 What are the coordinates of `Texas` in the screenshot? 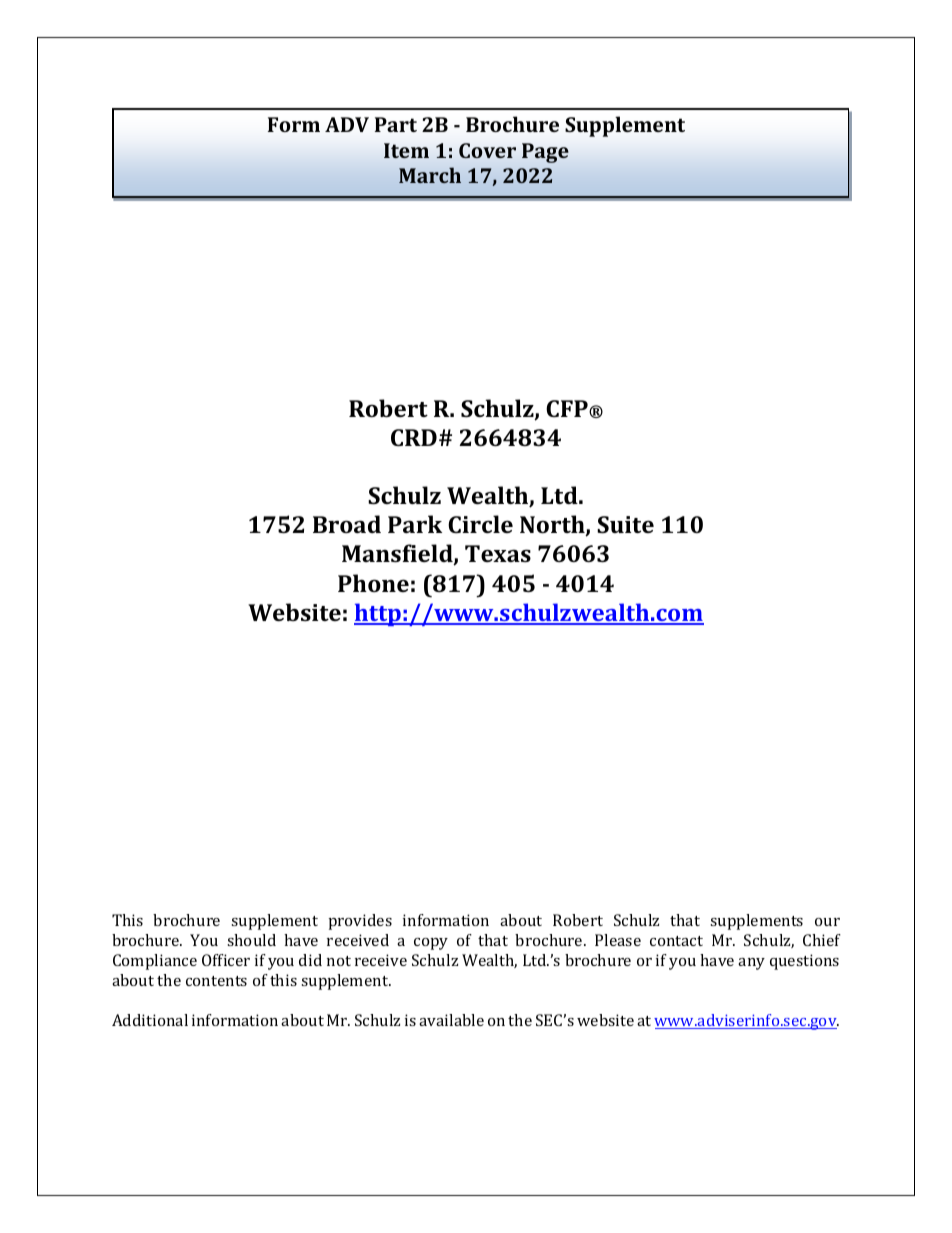 It's located at (498, 553).
